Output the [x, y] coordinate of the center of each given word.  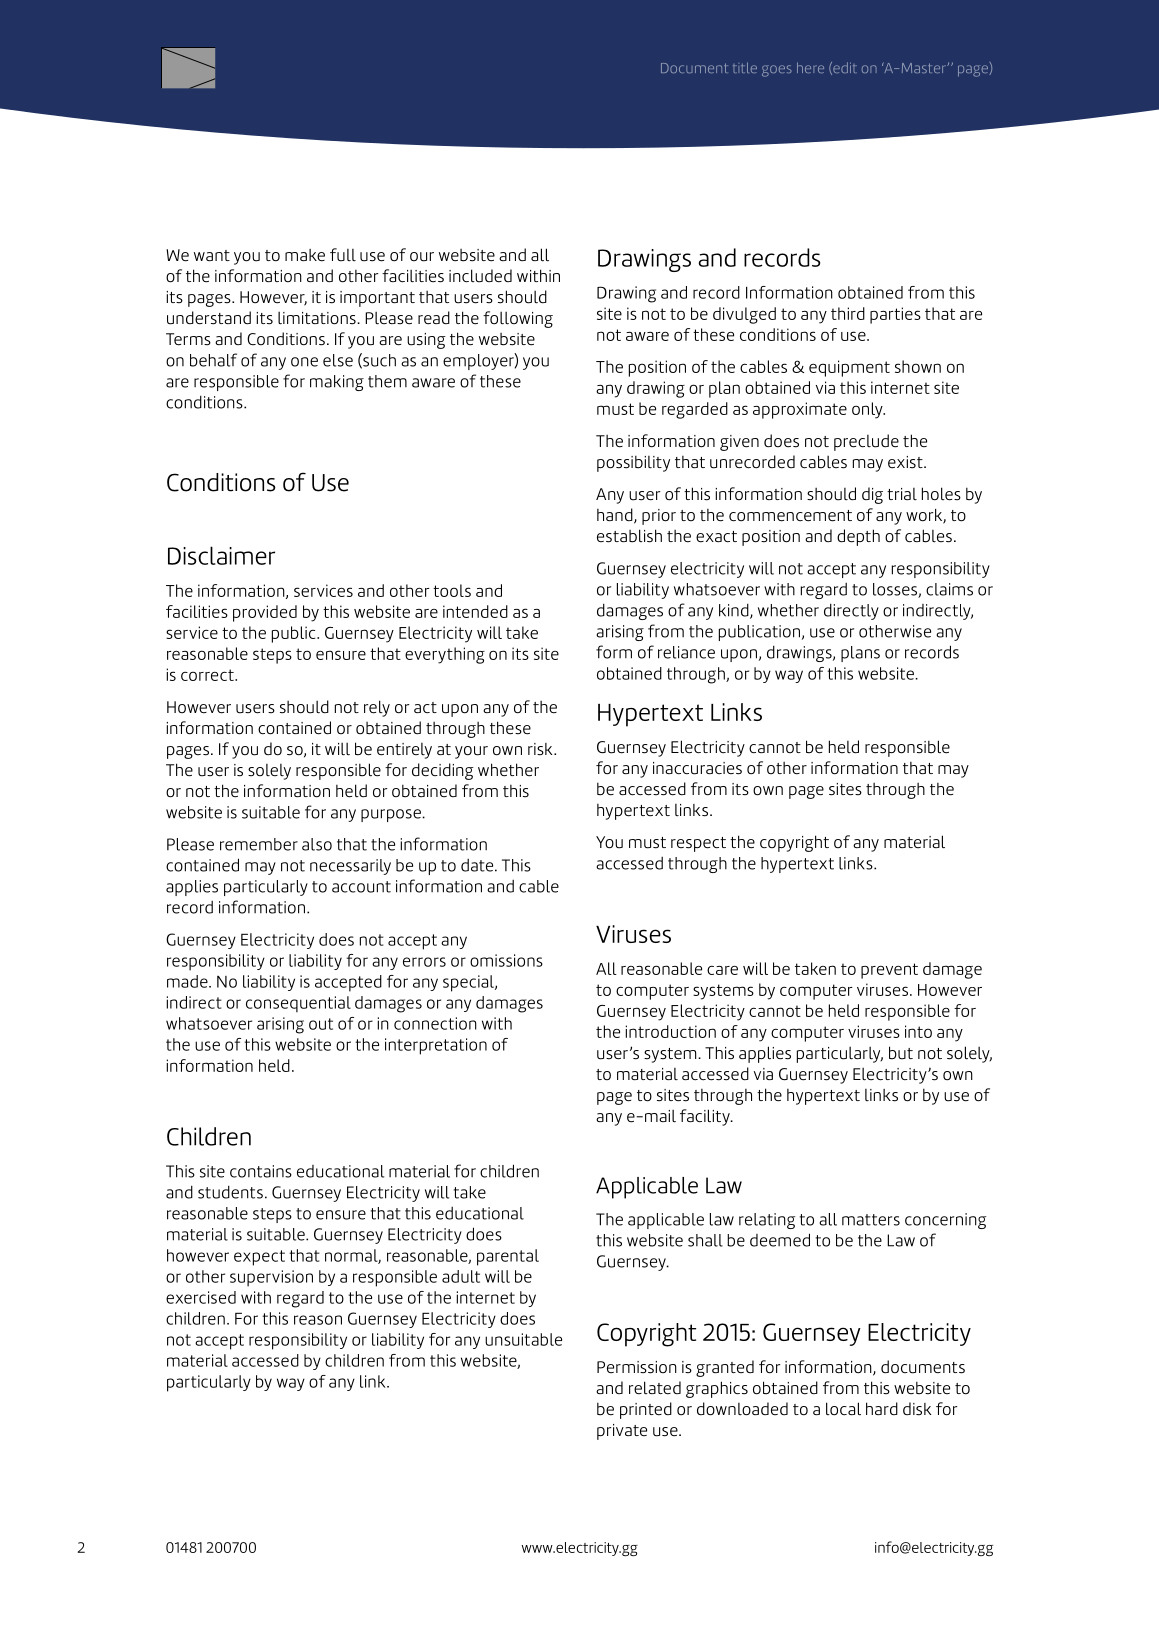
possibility [633, 464]
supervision [271, 1278]
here [810, 67]
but [901, 1053]
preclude [866, 442]
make [305, 255]
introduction [670, 1031]
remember [259, 844]
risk [541, 749]
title [745, 67]
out [321, 1024]
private [622, 1432]
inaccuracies [697, 768]
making [337, 383]
